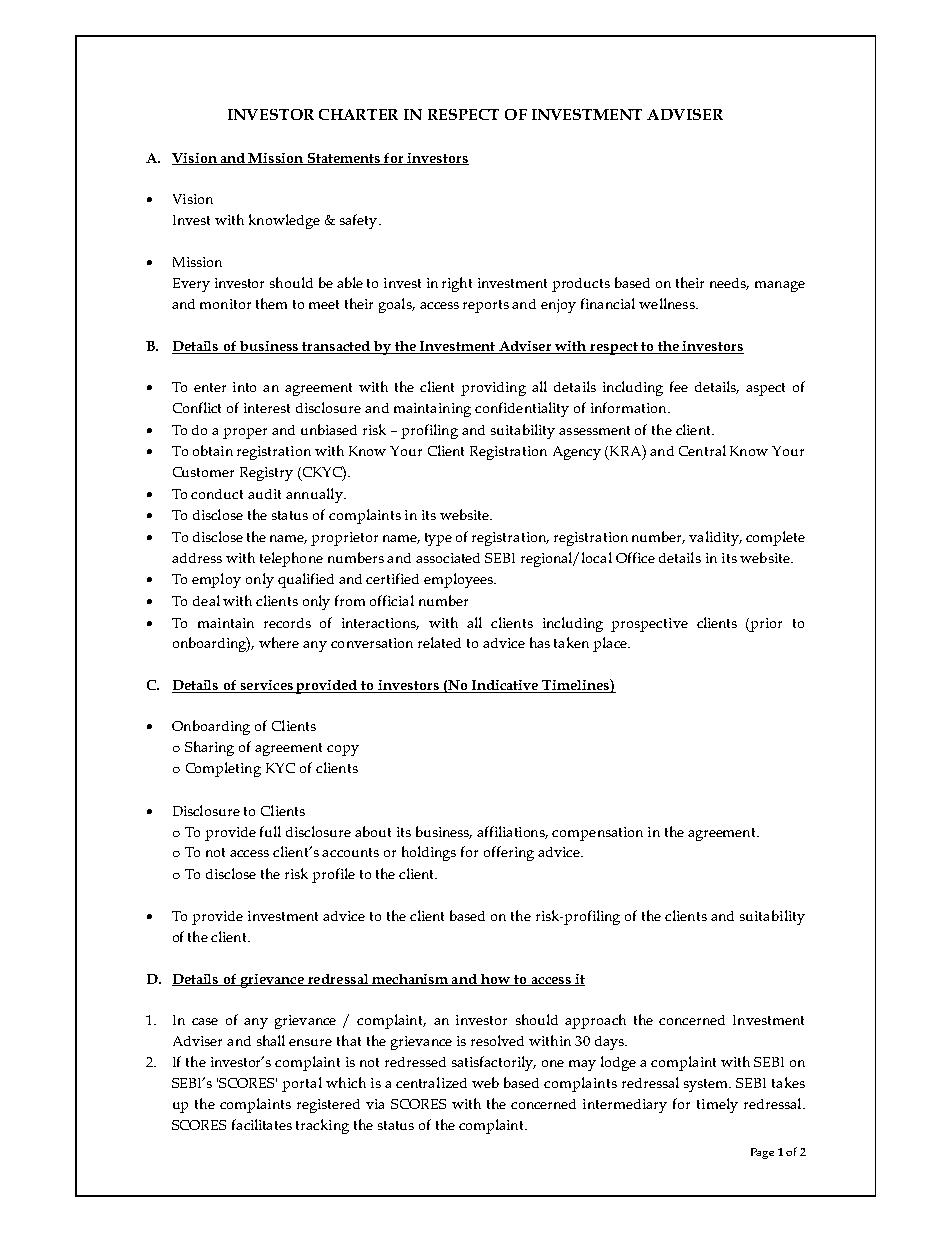 This document has width=952, height=1233. Describe the element at coordinates (679, 386) in the document. I see `fee` at that location.
